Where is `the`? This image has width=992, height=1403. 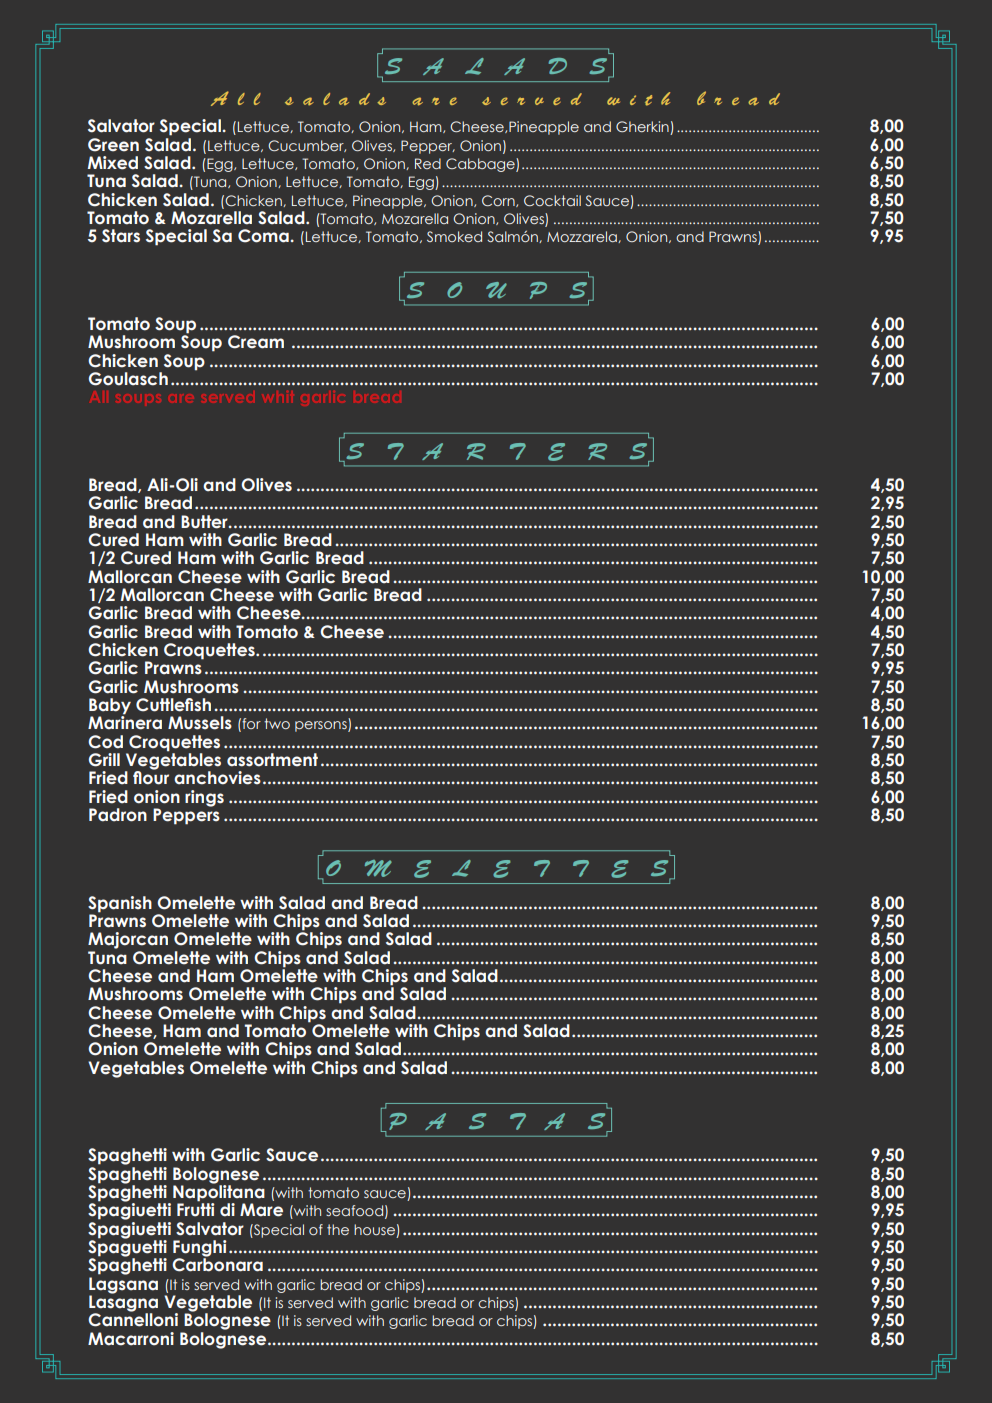 the is located at coordinates (338, 1229).
